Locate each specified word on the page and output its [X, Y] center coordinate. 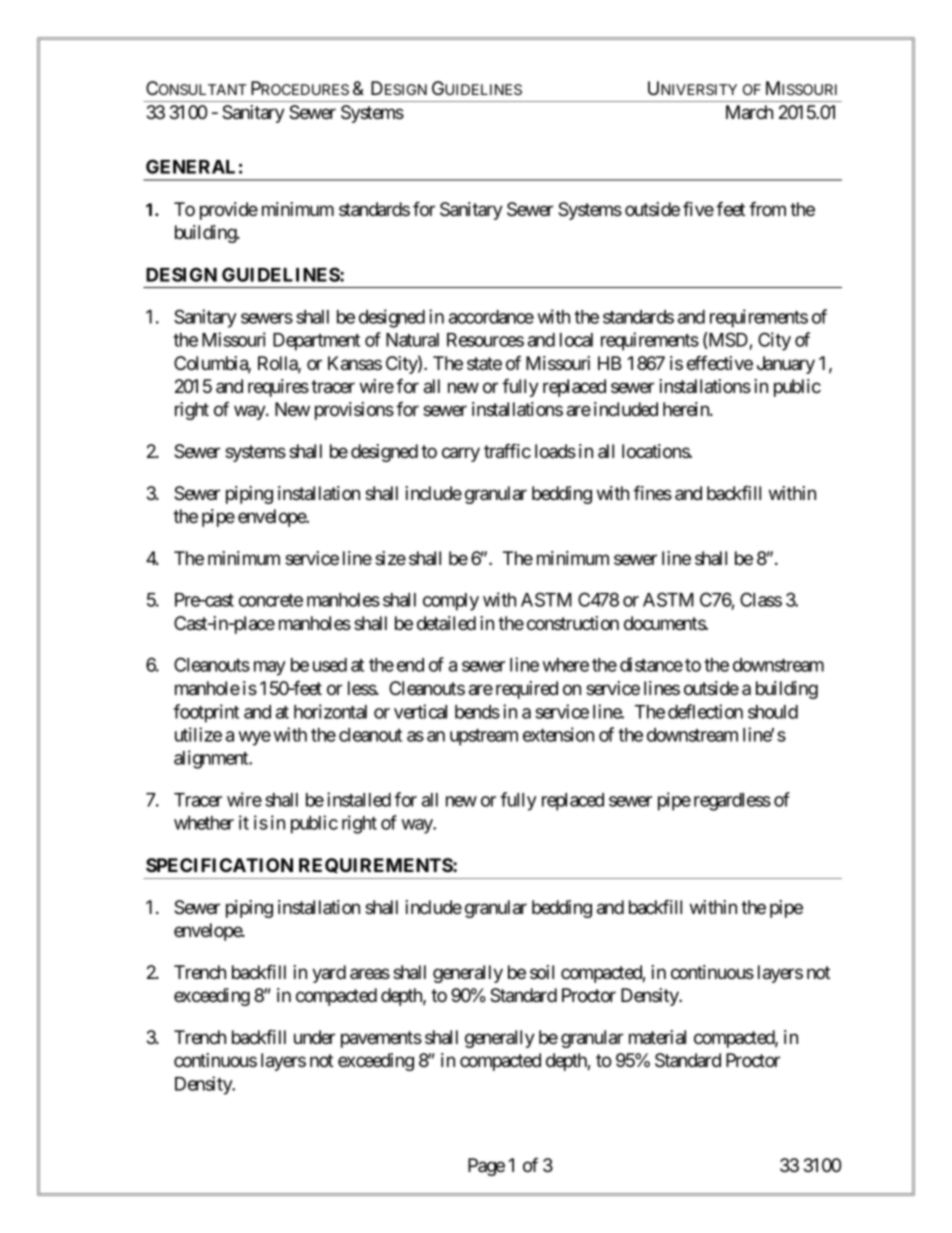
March [749, 112]
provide [229, 211]
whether [204, 823]
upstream [484, 737]
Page [486, 1167]
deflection [705, 711]
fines [652, 492]
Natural [412, 340]
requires [278, 388]
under [314, 1037]
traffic [507, 451]
